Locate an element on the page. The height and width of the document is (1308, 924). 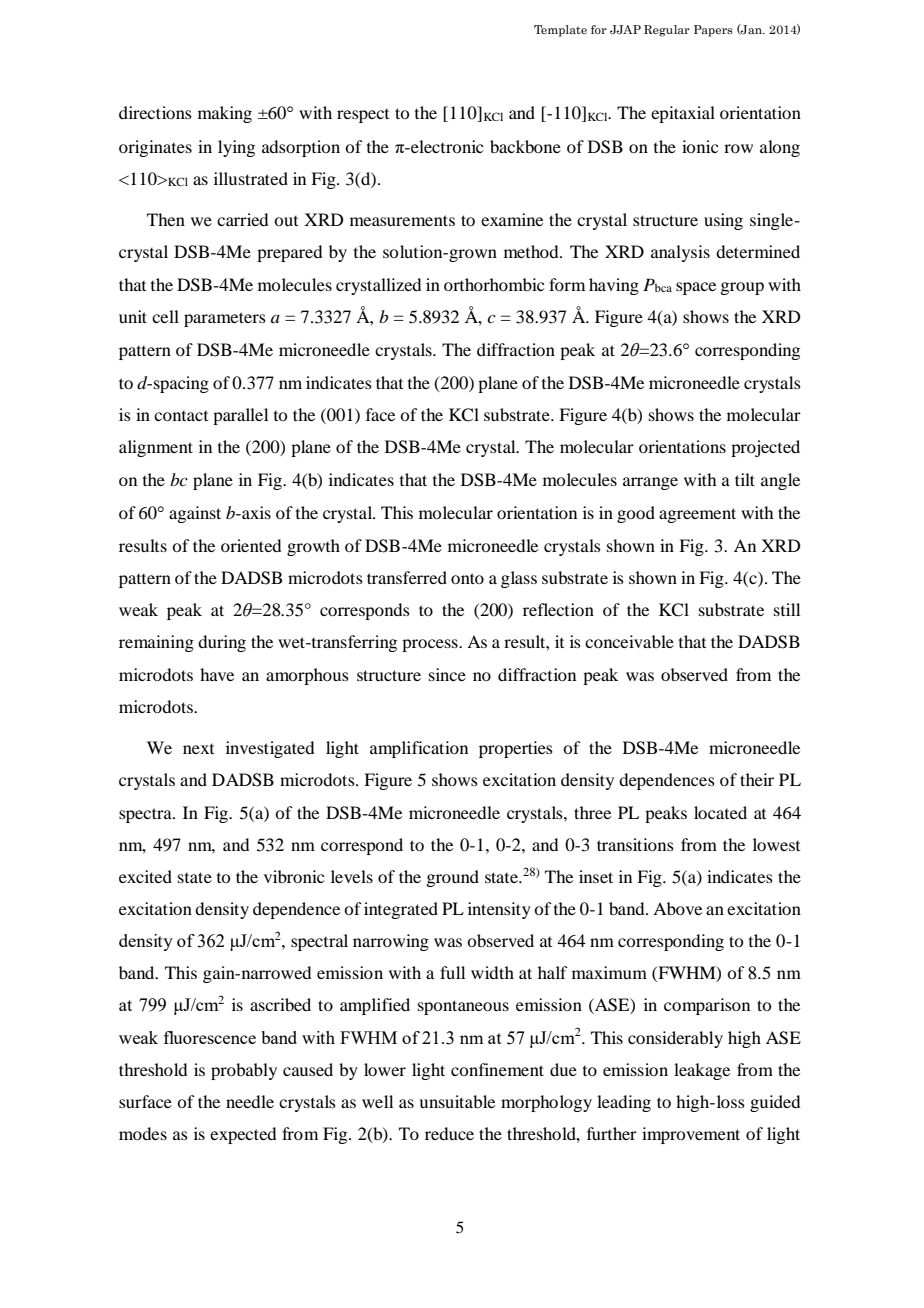
unsuitable is located at coordinates (457, 1101).
